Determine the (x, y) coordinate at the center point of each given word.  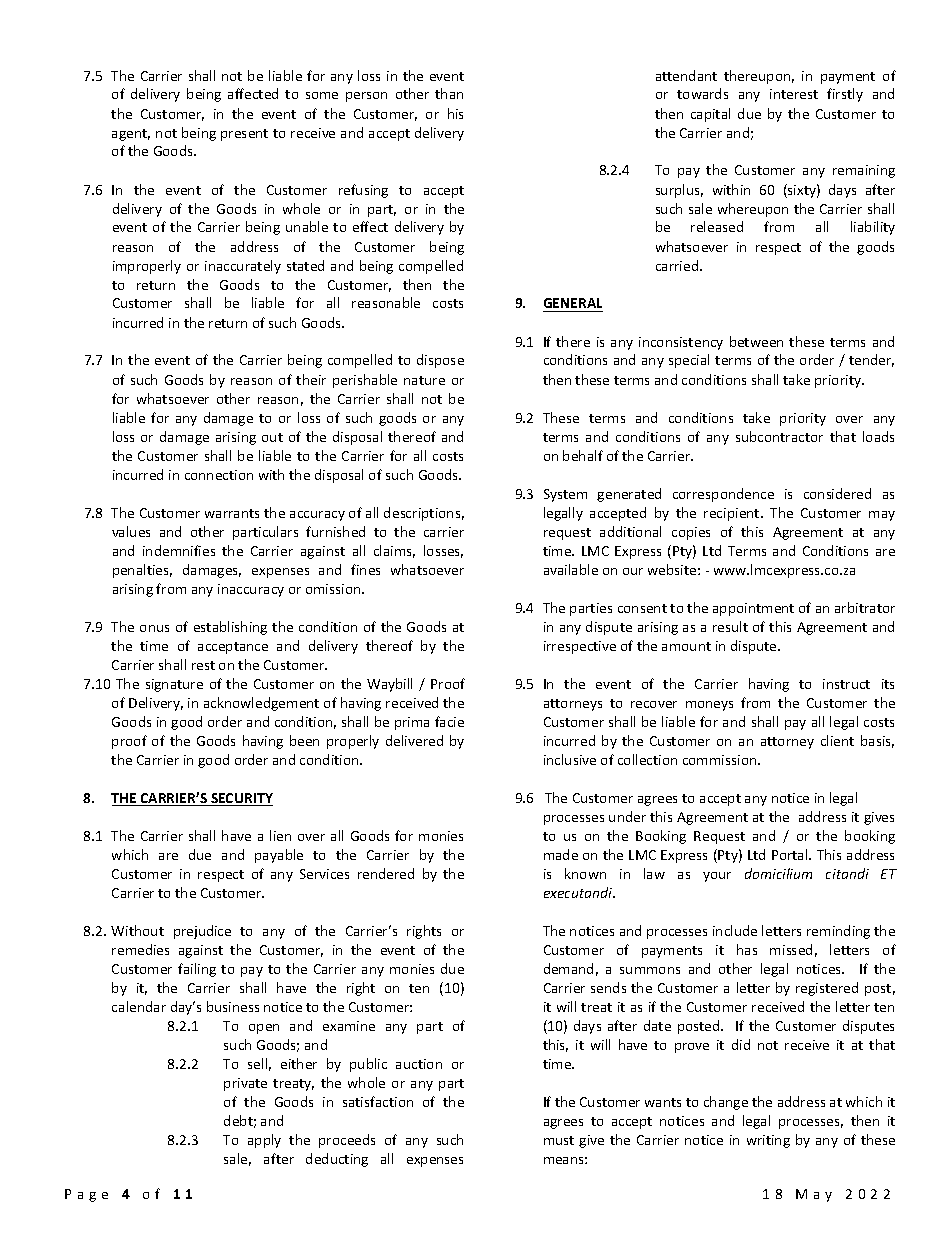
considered (837, 493)
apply (264, 1141)
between (756, 341)
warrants (232, 513)
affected (253, 93)
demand (568, 968)
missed (791, 949)
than (449, 93)
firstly (845, 95)
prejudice (202, 932)
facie (449, 721)
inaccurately (243, 267)
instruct (846, 684)
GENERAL (573, 305)
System (565, 495)
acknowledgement (261, 704)
